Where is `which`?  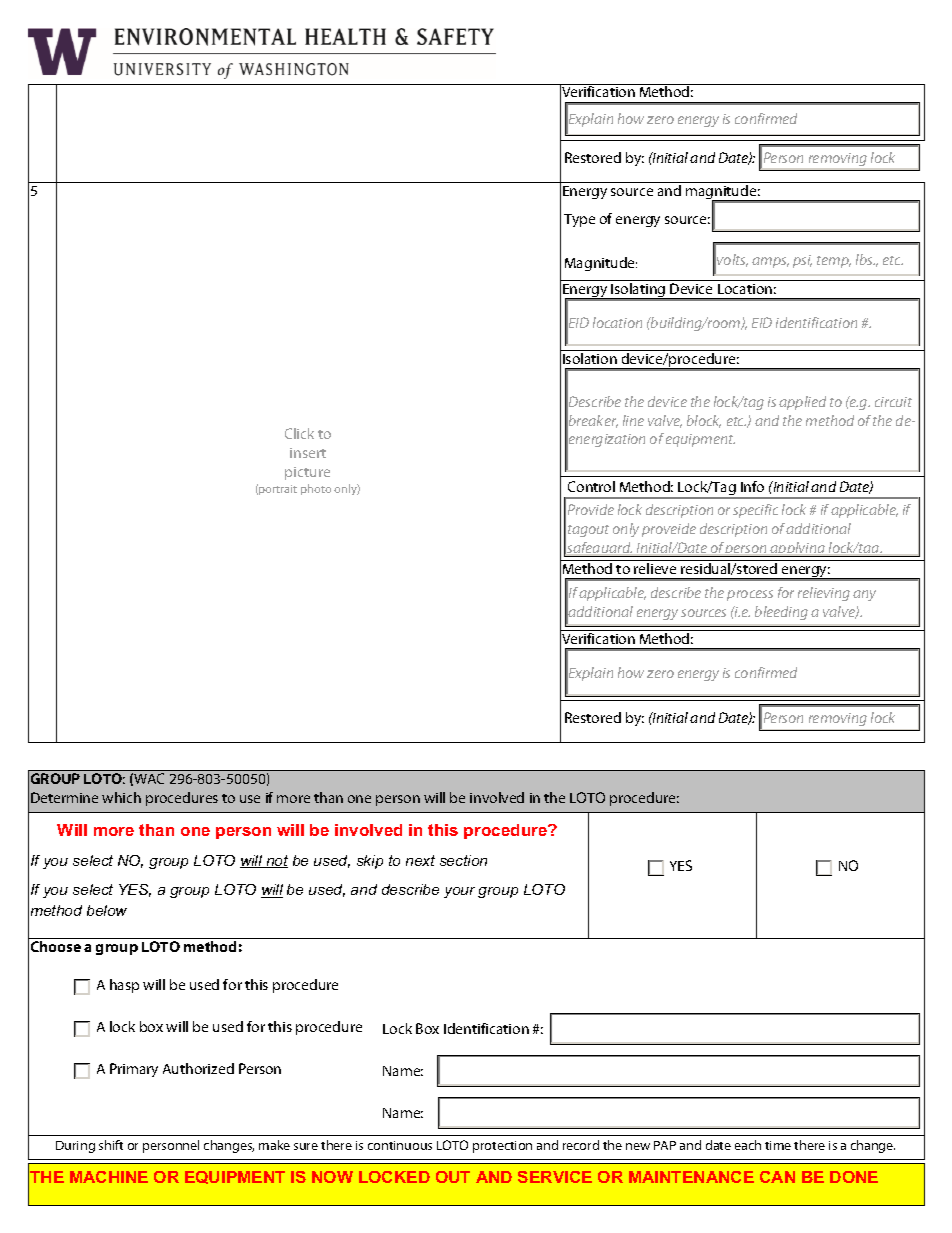
which is located at coordinates (121, 797).
